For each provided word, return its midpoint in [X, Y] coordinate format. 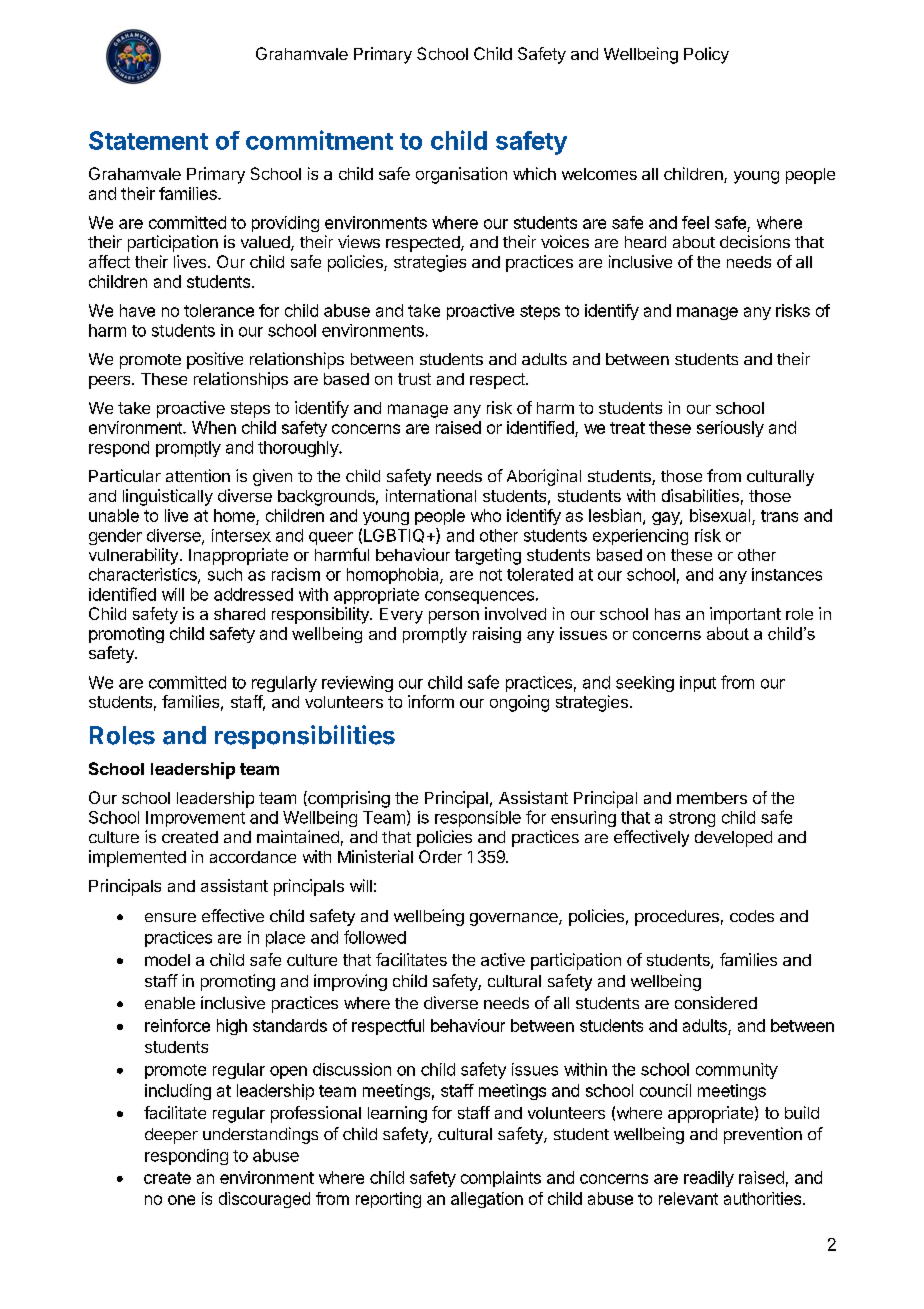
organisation [461, 175]
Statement [148, 140]
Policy [706, 55]
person [454, 617]
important [745, 615]
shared [239, 614]
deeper [171, 1136]
